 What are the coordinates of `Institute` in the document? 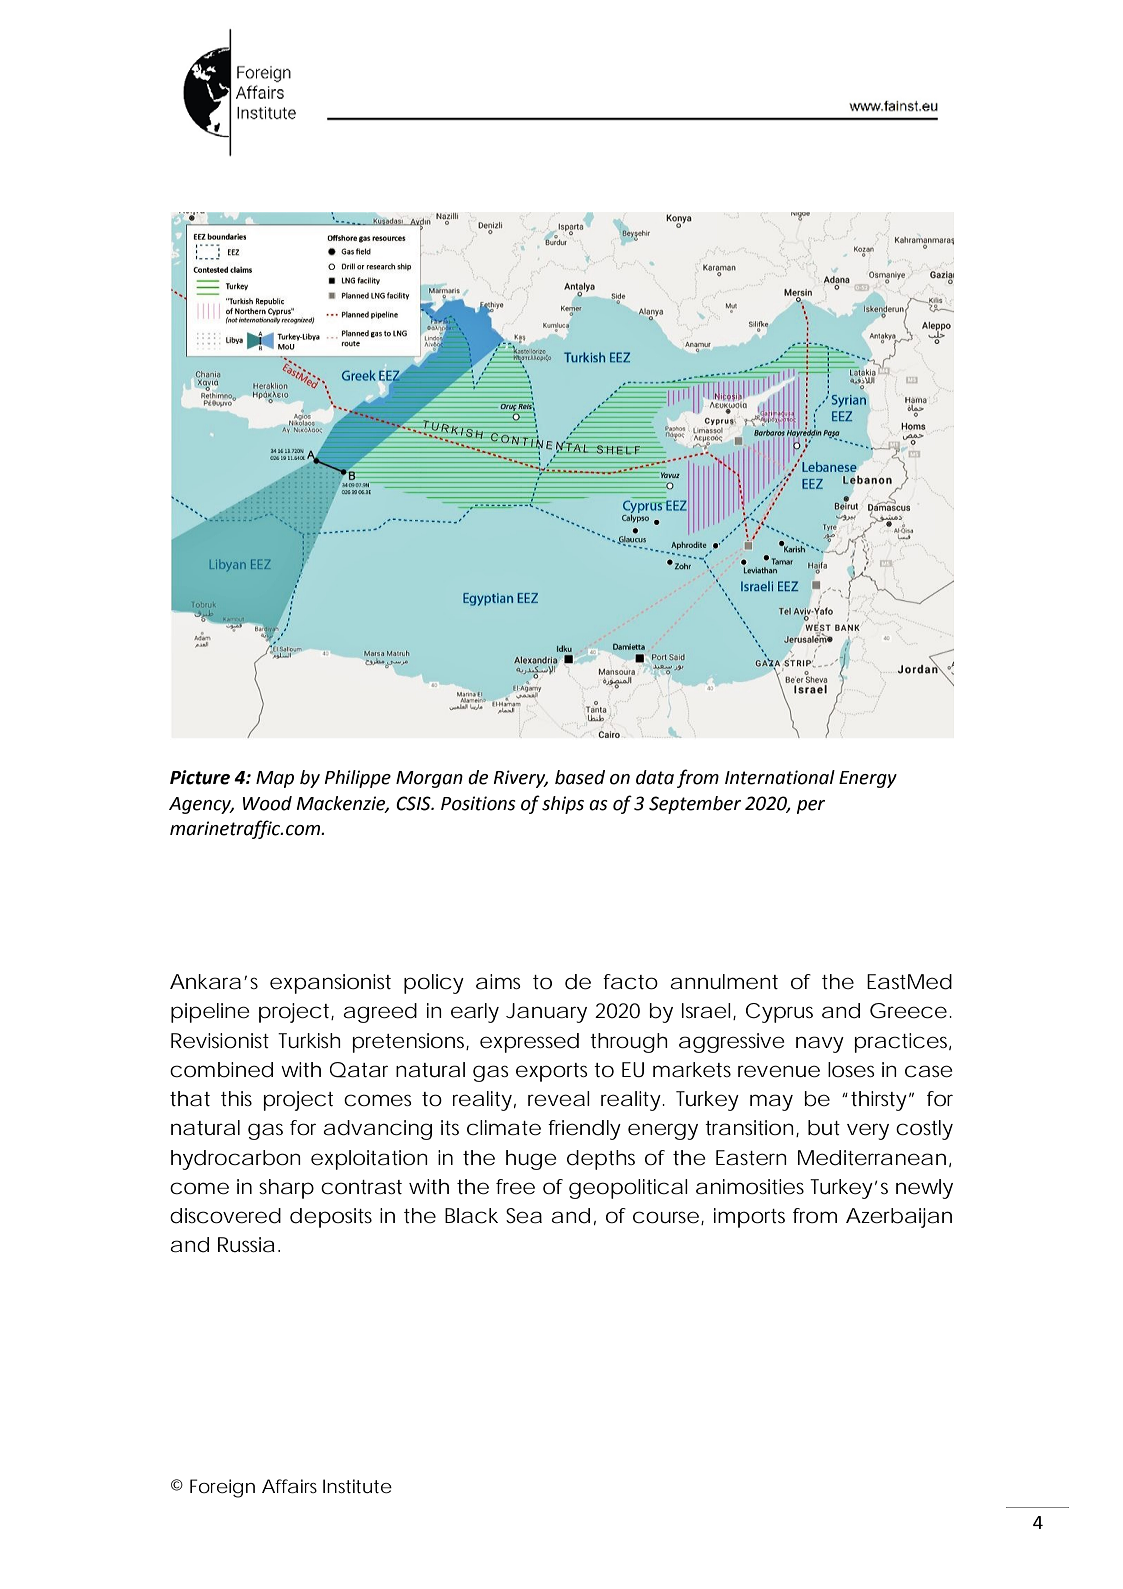 It's located at (357, 1486).
